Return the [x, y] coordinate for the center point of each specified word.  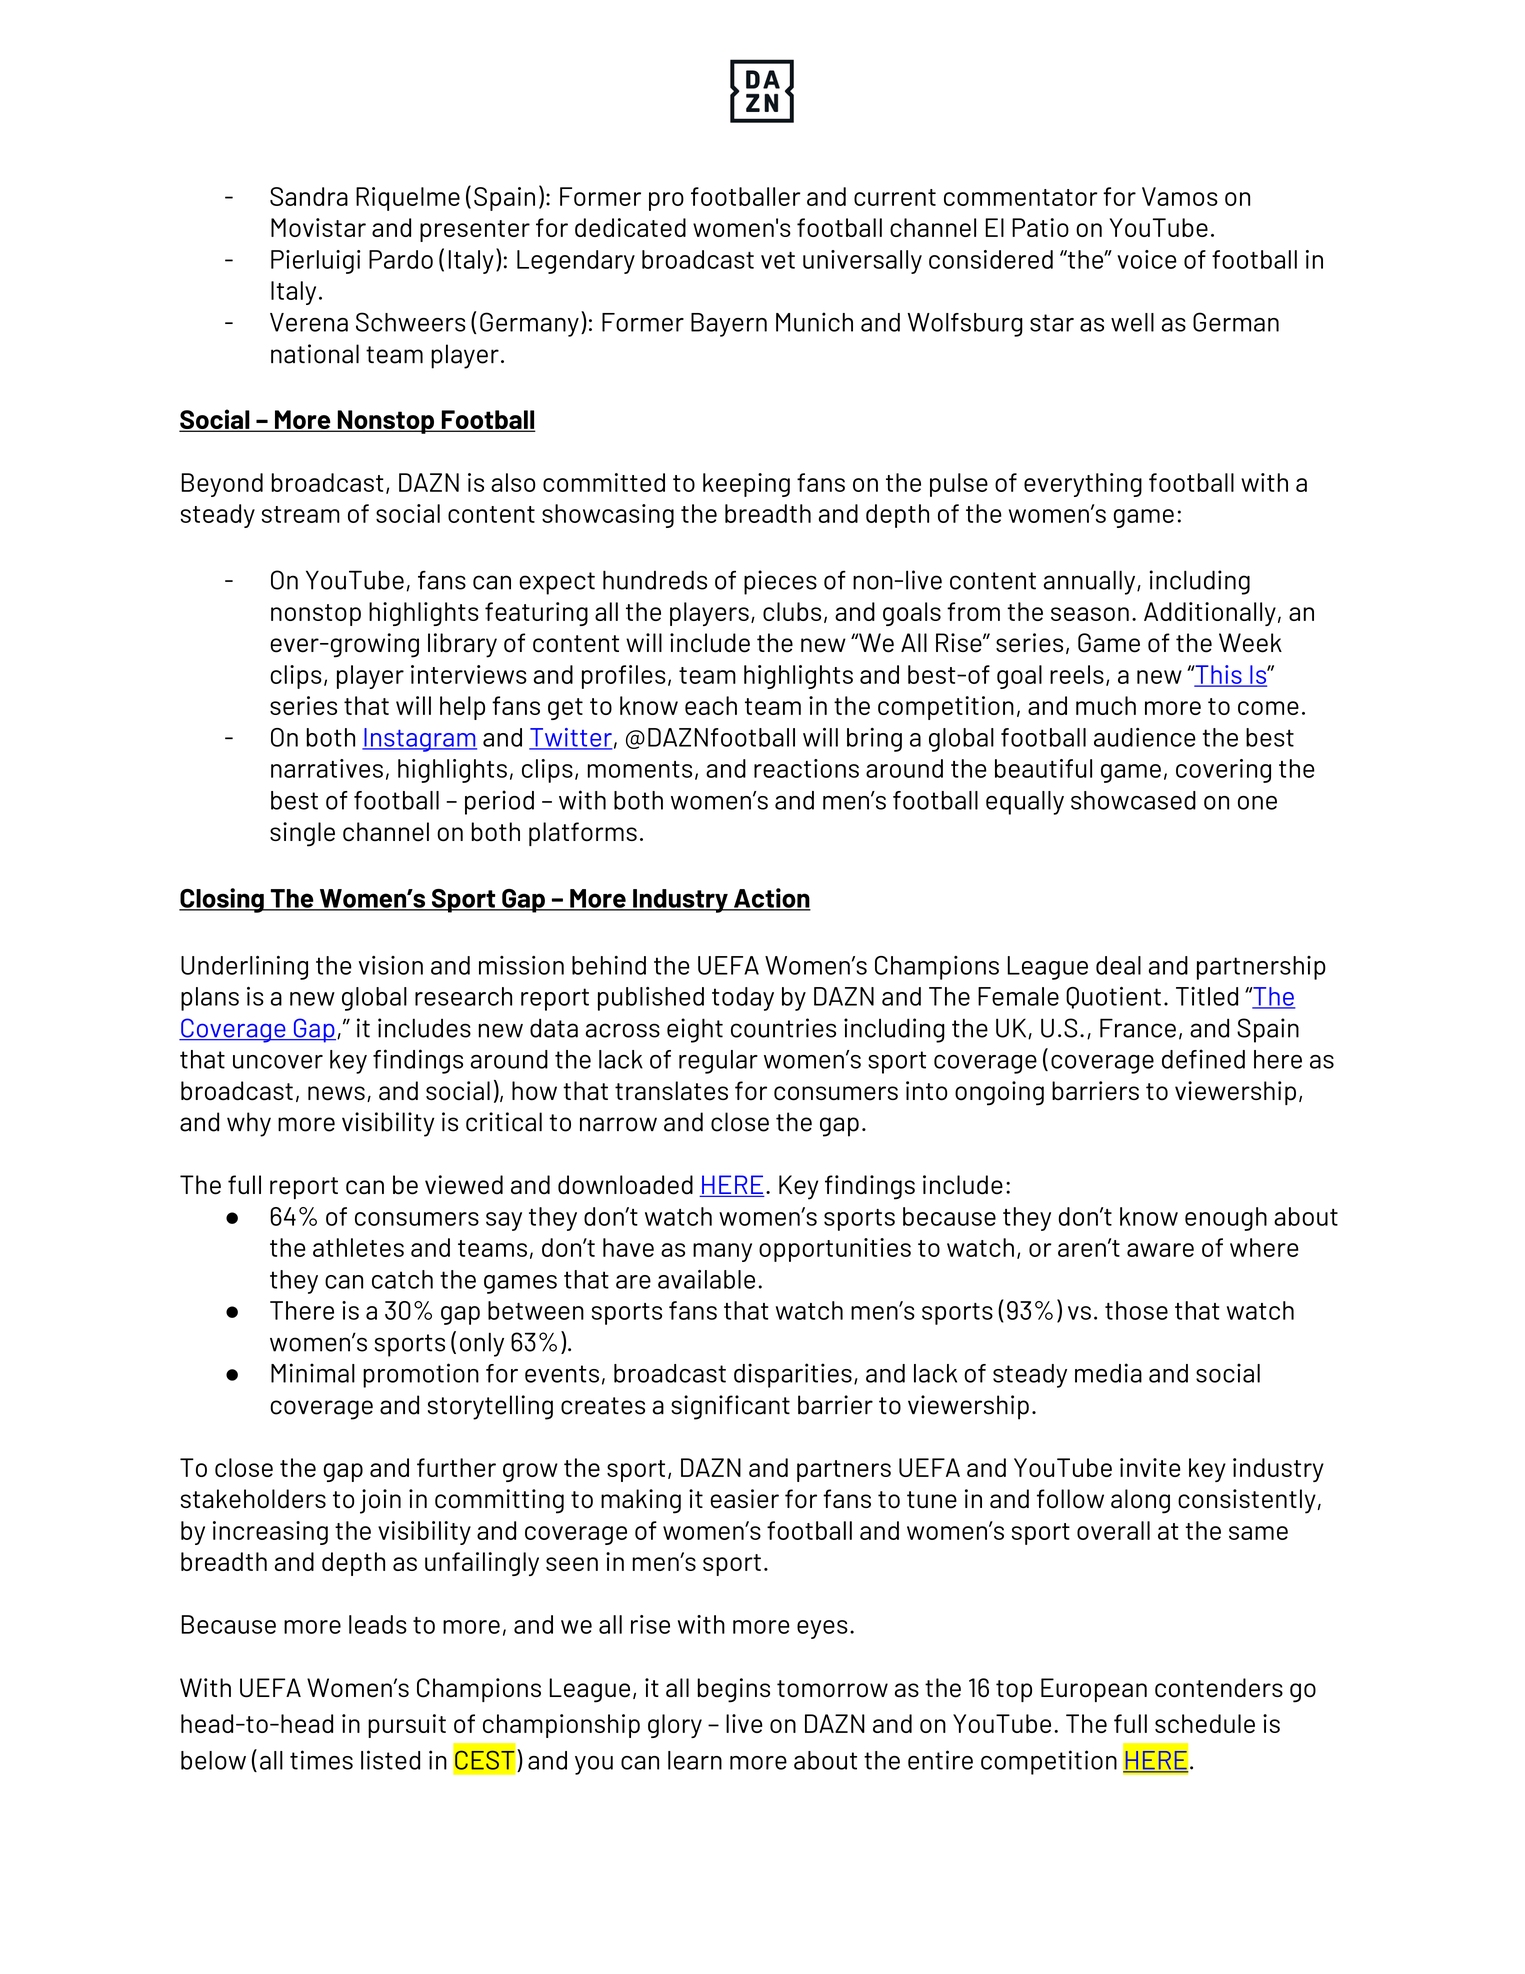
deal [1118, 965]
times [321, 1760]
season [1090, 614]
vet [778, 260]
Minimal [313, 1373]
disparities [793, 1375]
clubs [792, 611]
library [462, 645]
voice [1147, 259]
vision [391, 965]
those [1136, 1310]
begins [734, 1690]
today [743, 999]
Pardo [401, 259]
